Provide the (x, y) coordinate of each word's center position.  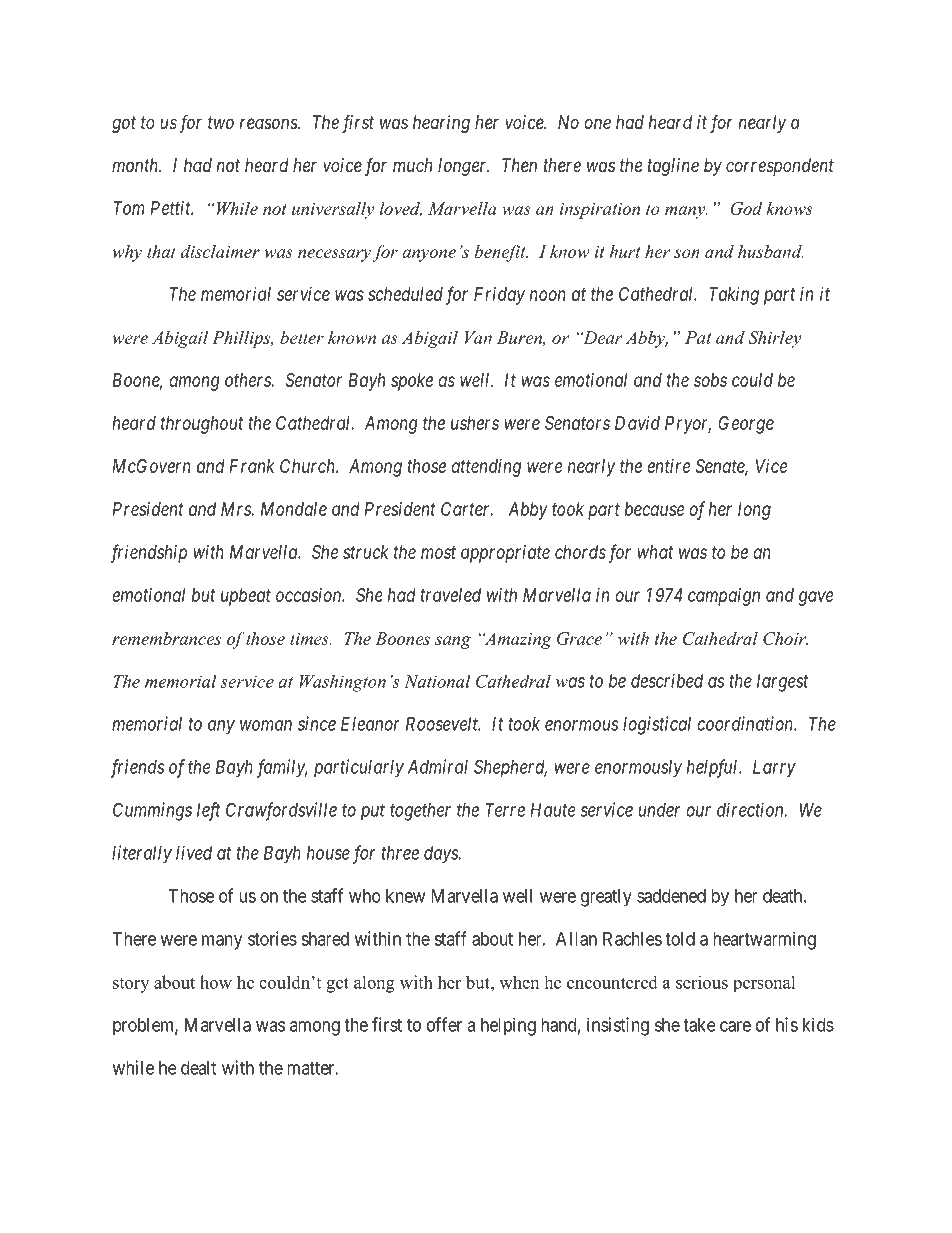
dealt (198, 1068)
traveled (450, 595)
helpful (714, 768)
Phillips (242, 339)
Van (478, 337)
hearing (441, 124)
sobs (710, 380)
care (735, 1026)
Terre (505, 810)
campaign (724, 597)
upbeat (246, 597)
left (209, 811)
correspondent (780, 167)
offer (444, 1024)
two (221, 122)
